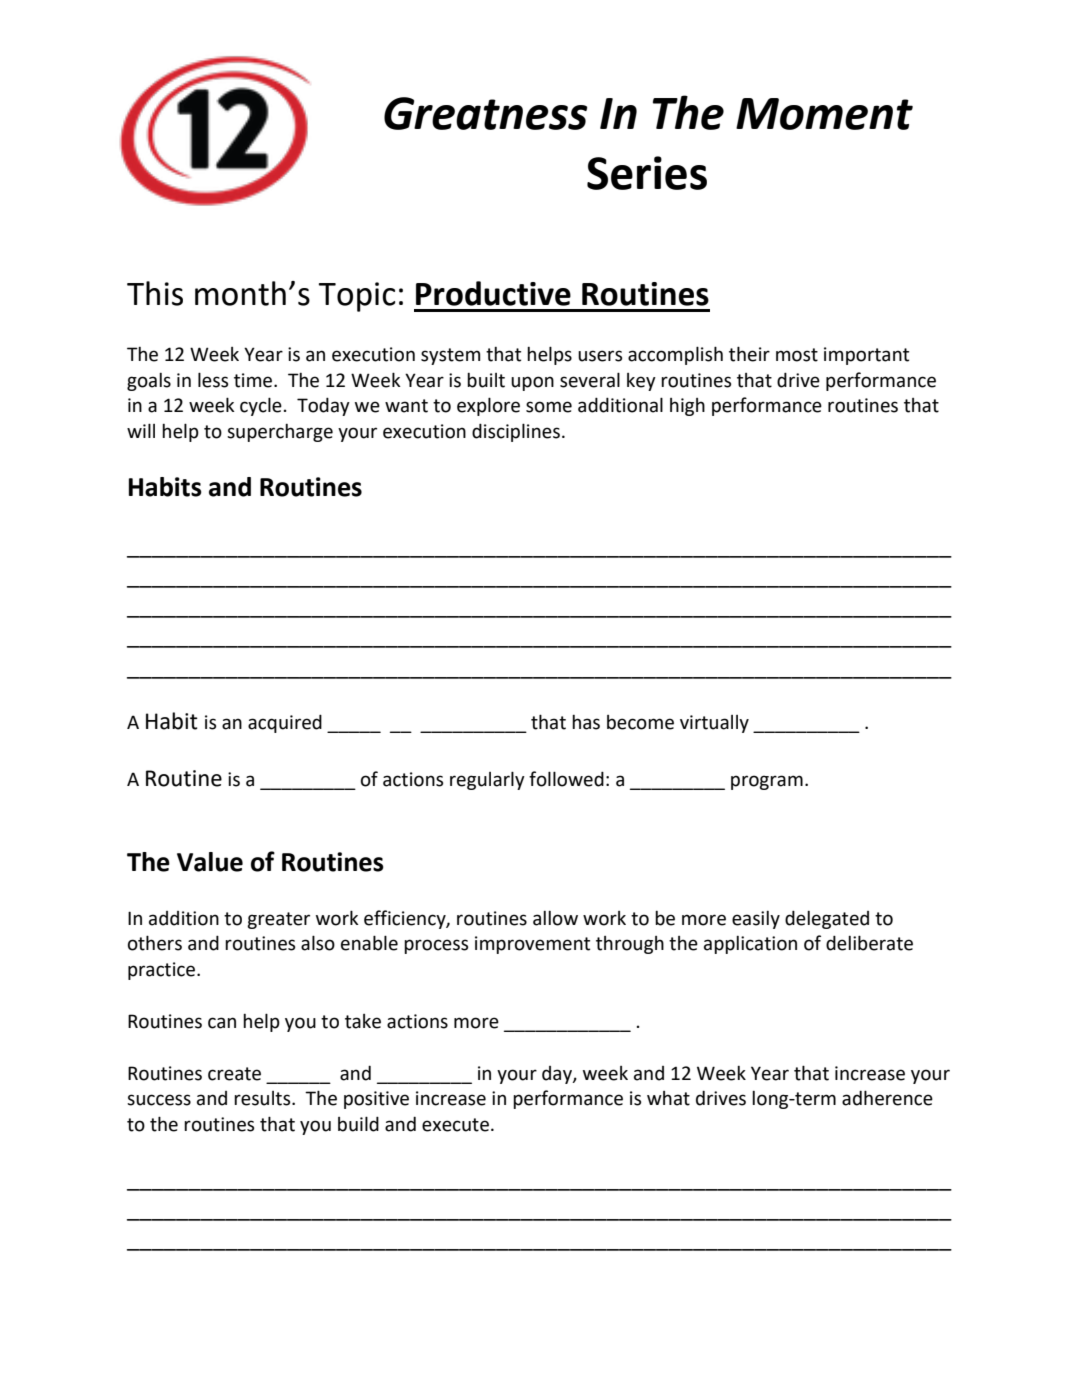  Describe the element at coordinates (797, 355) in the image. I see `most` at that location.
